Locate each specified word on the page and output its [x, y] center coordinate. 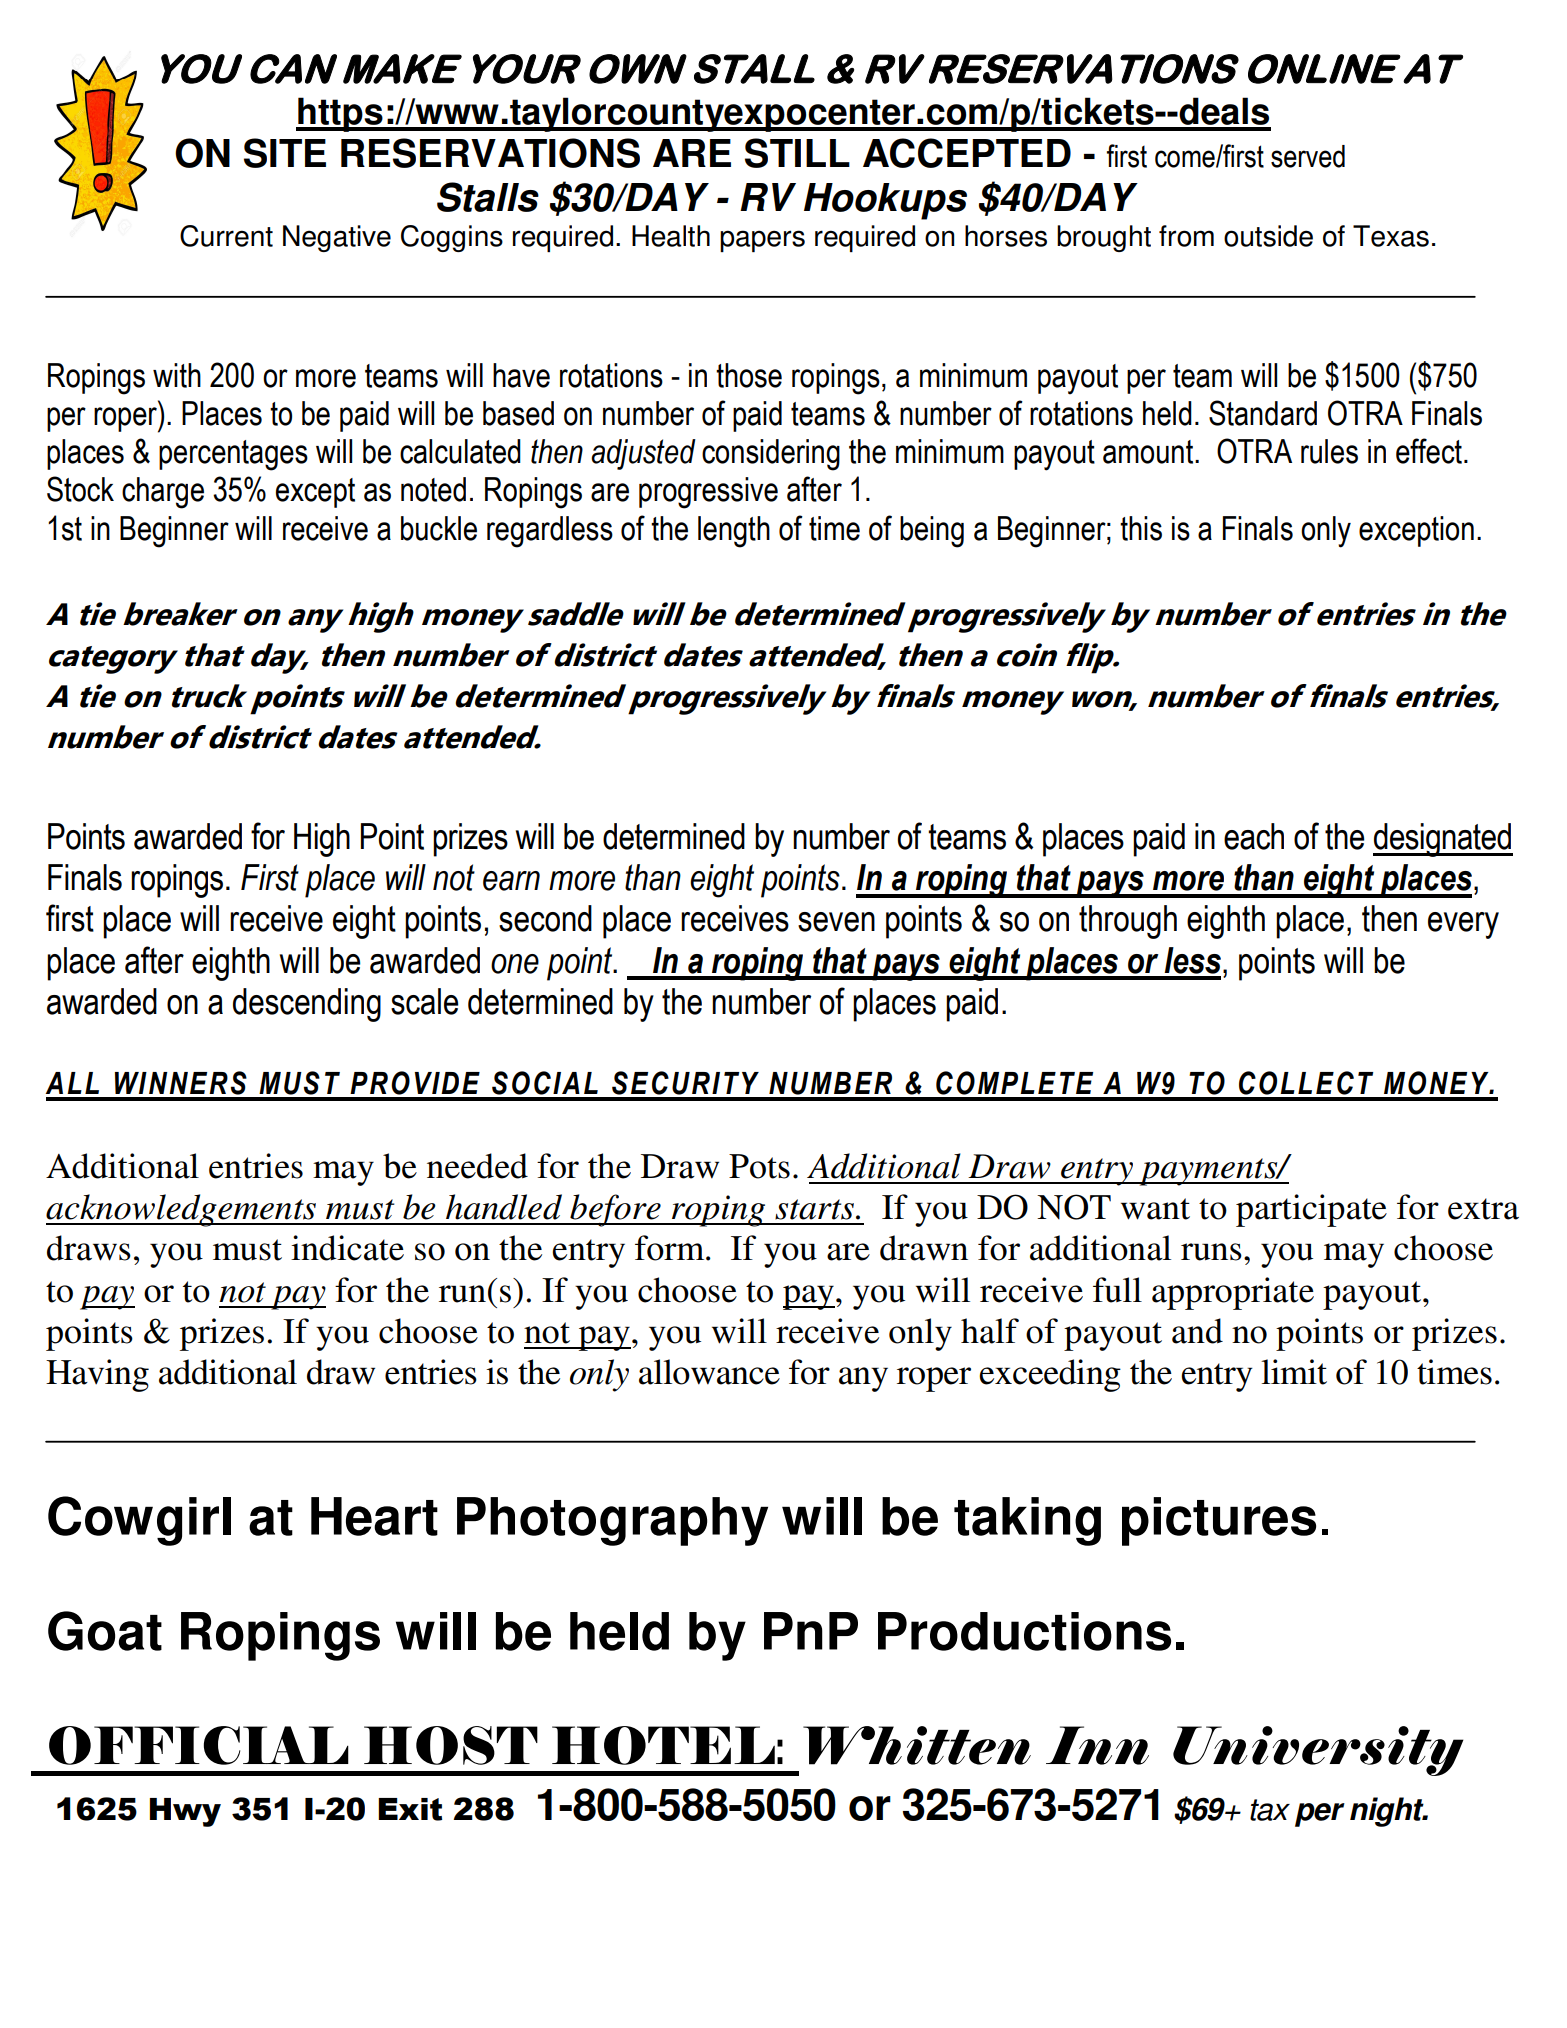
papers [762, 241]
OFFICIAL [199, 1745]
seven [836, 922]
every [1463, 925]
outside [1268, 236]
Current [226, 236]
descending [307, 1005]
